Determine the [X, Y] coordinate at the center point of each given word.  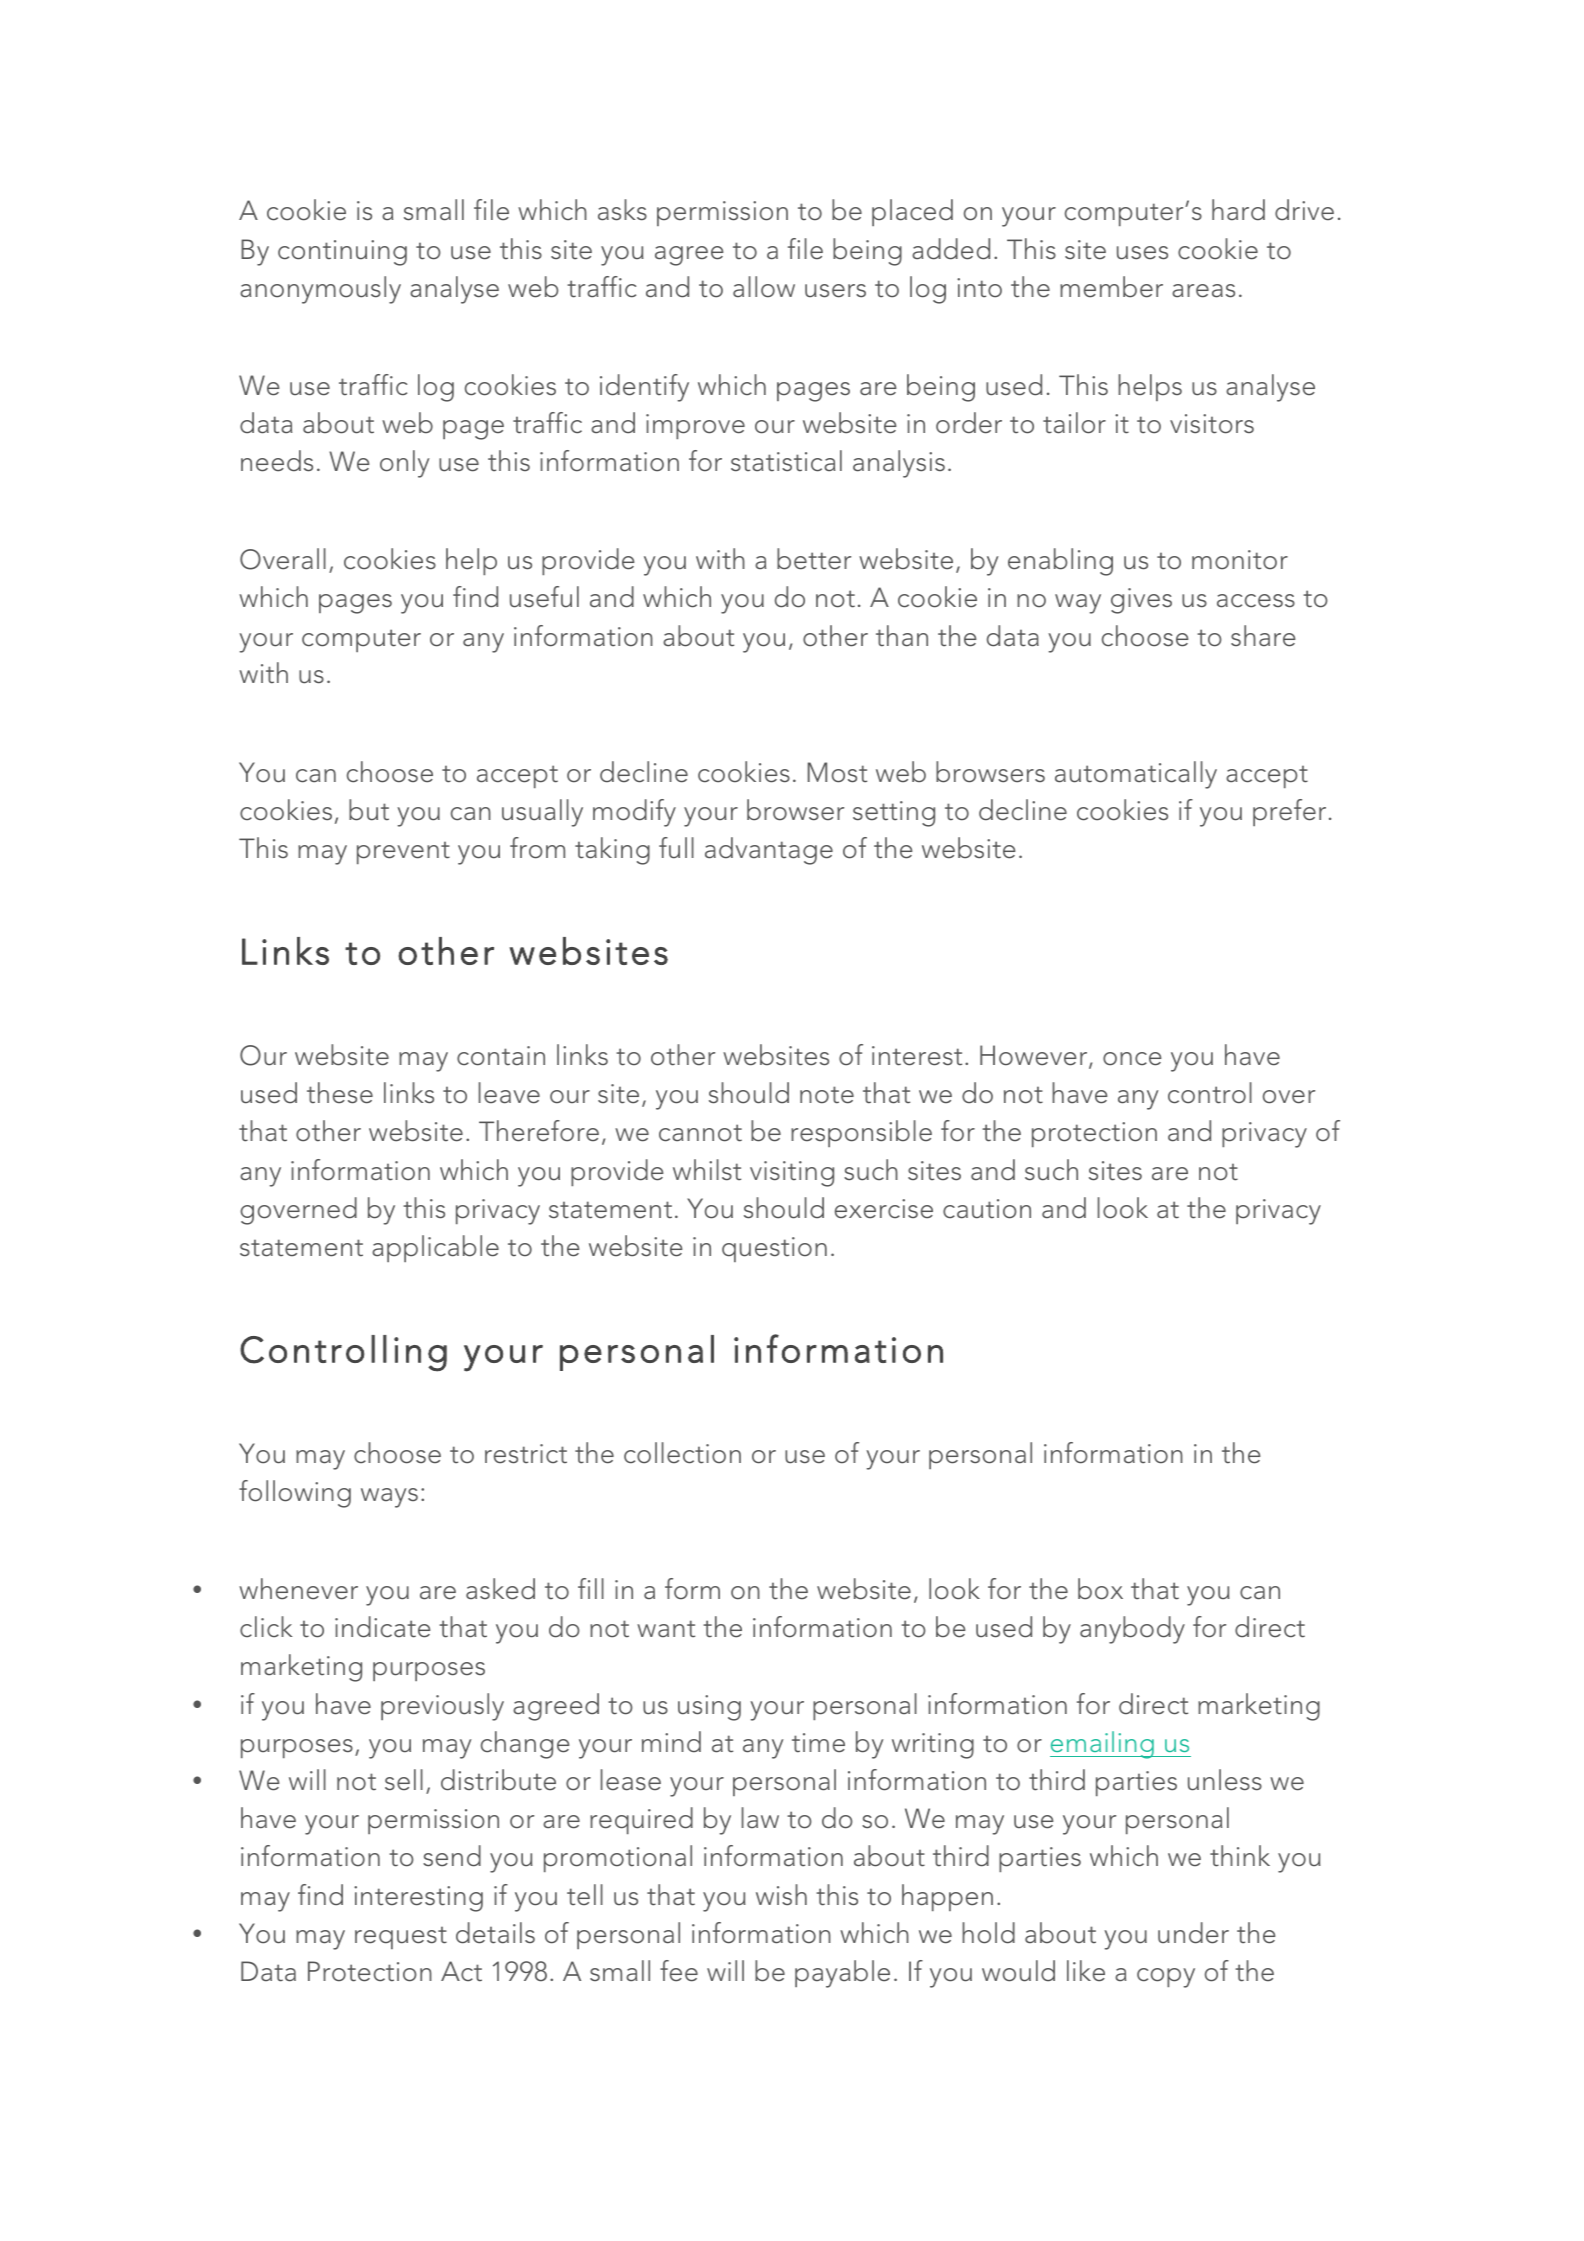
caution [987, 1209]
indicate [382, 1627]
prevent [403, 852]
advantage [769, 851]
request [401, 1937]
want [666, 1628]
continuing [342, 253]
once [1132, 1059]
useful [544, 597]
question [774, 1249]
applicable [435, 1248]
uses [1142, 253]
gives [1141, 601]
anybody [1132, 1630]
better [814, 559]
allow [764, 287]
